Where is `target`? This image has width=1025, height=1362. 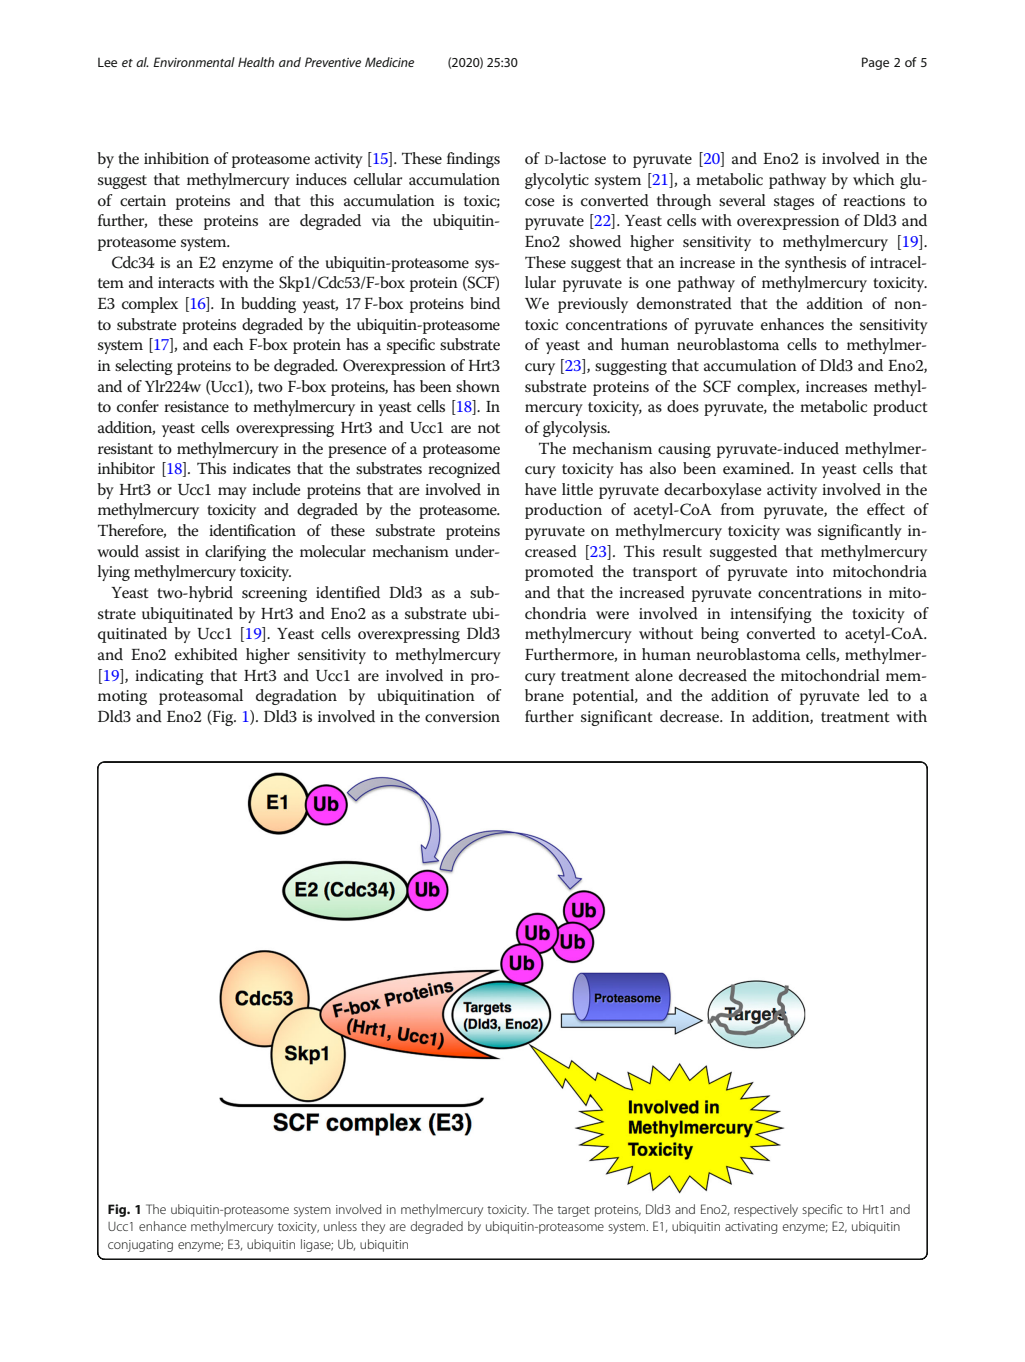 target is located at coordinates (573, 1211).
